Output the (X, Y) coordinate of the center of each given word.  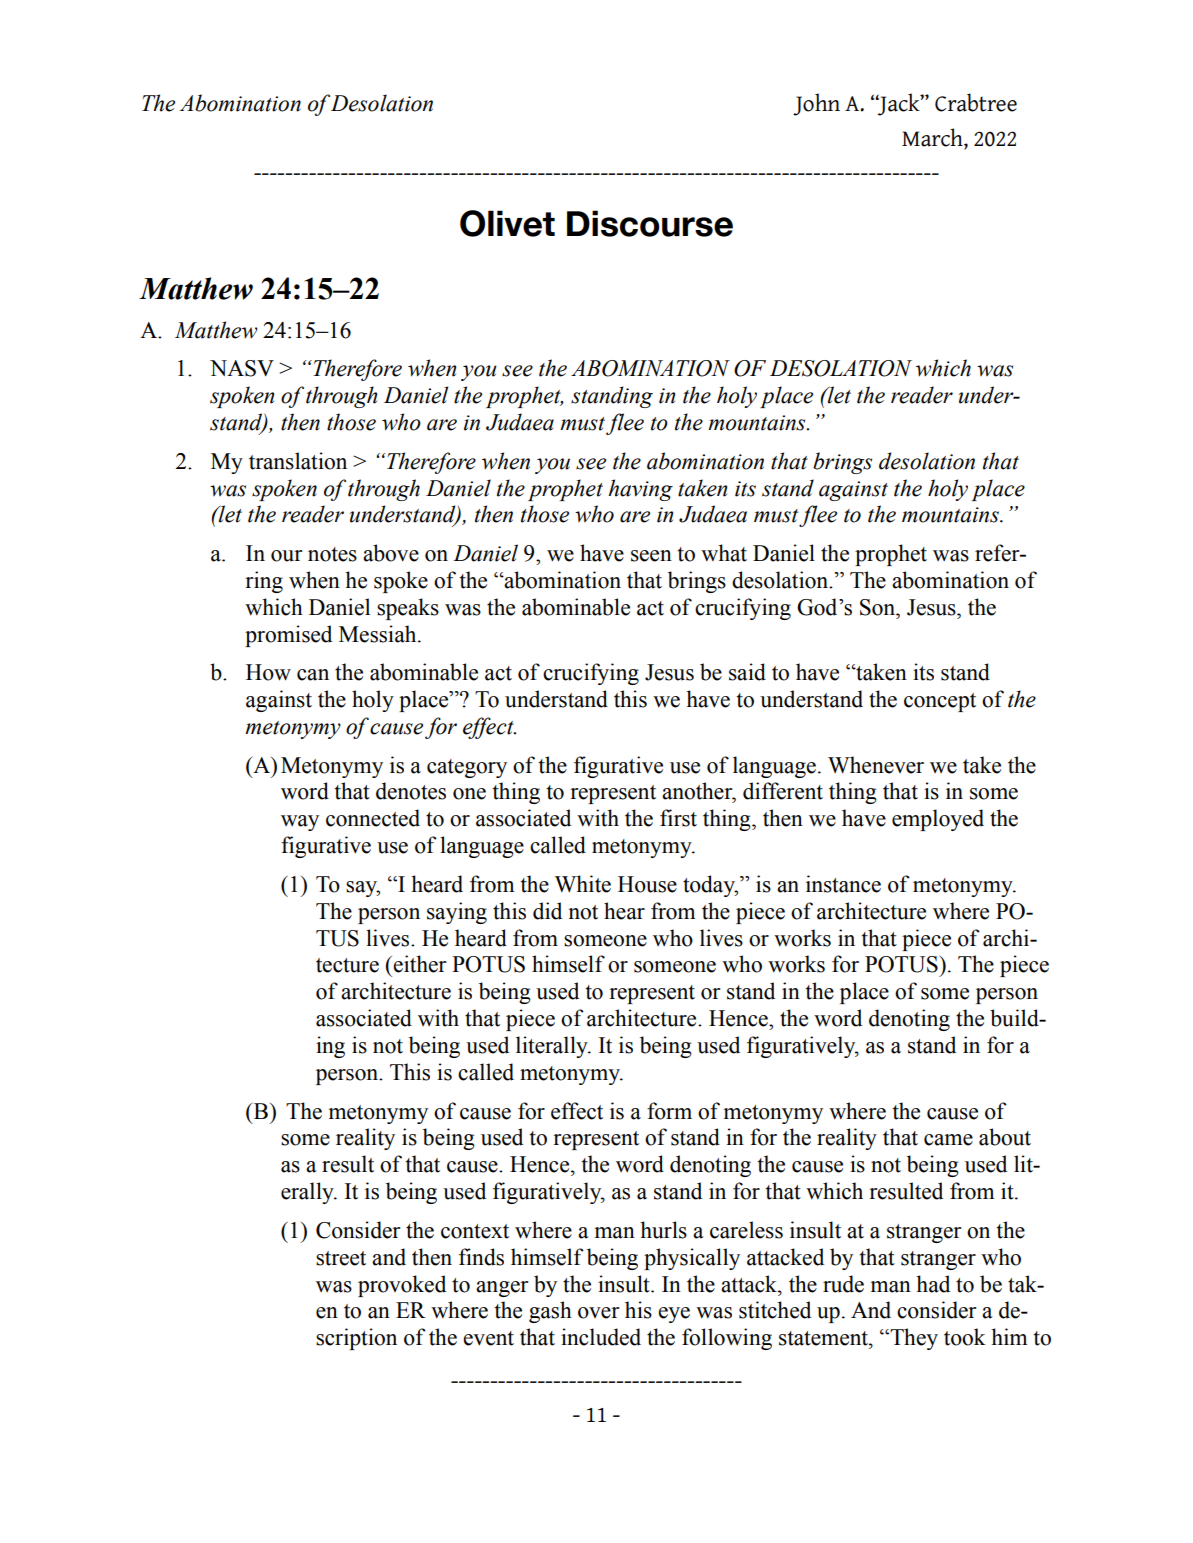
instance (843, 884)
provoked (402, 1286)
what (724, 553)
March (933, 137)
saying (457, 913)
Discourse (650, 223)
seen (651, 556)
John (816, 104)
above (391, 553)
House (647, 884)
